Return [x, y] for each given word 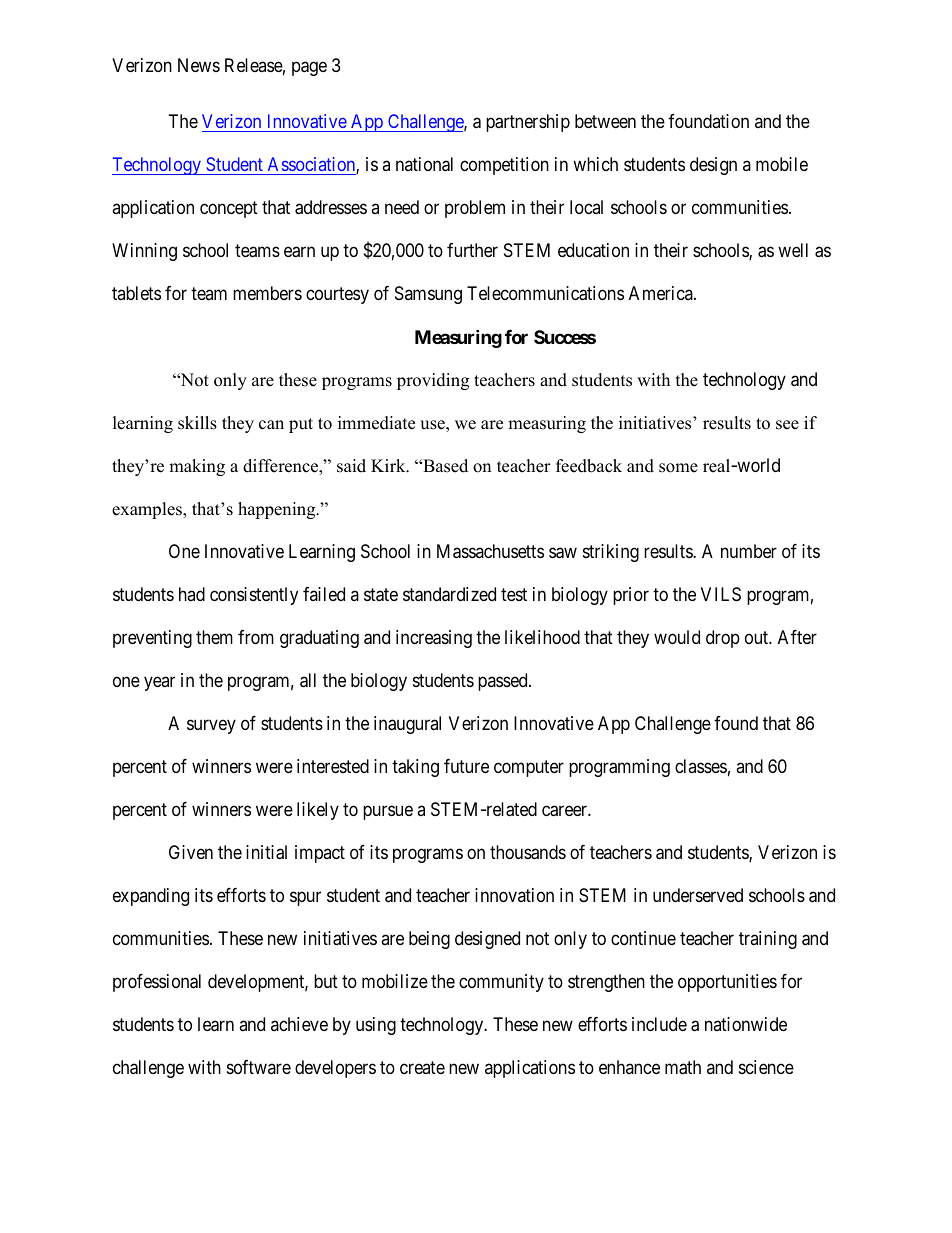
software [259, 1067]
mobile [782, 164]
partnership [528, 123]
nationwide [746, 1024]
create [422, 1067]
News [199, 65]
